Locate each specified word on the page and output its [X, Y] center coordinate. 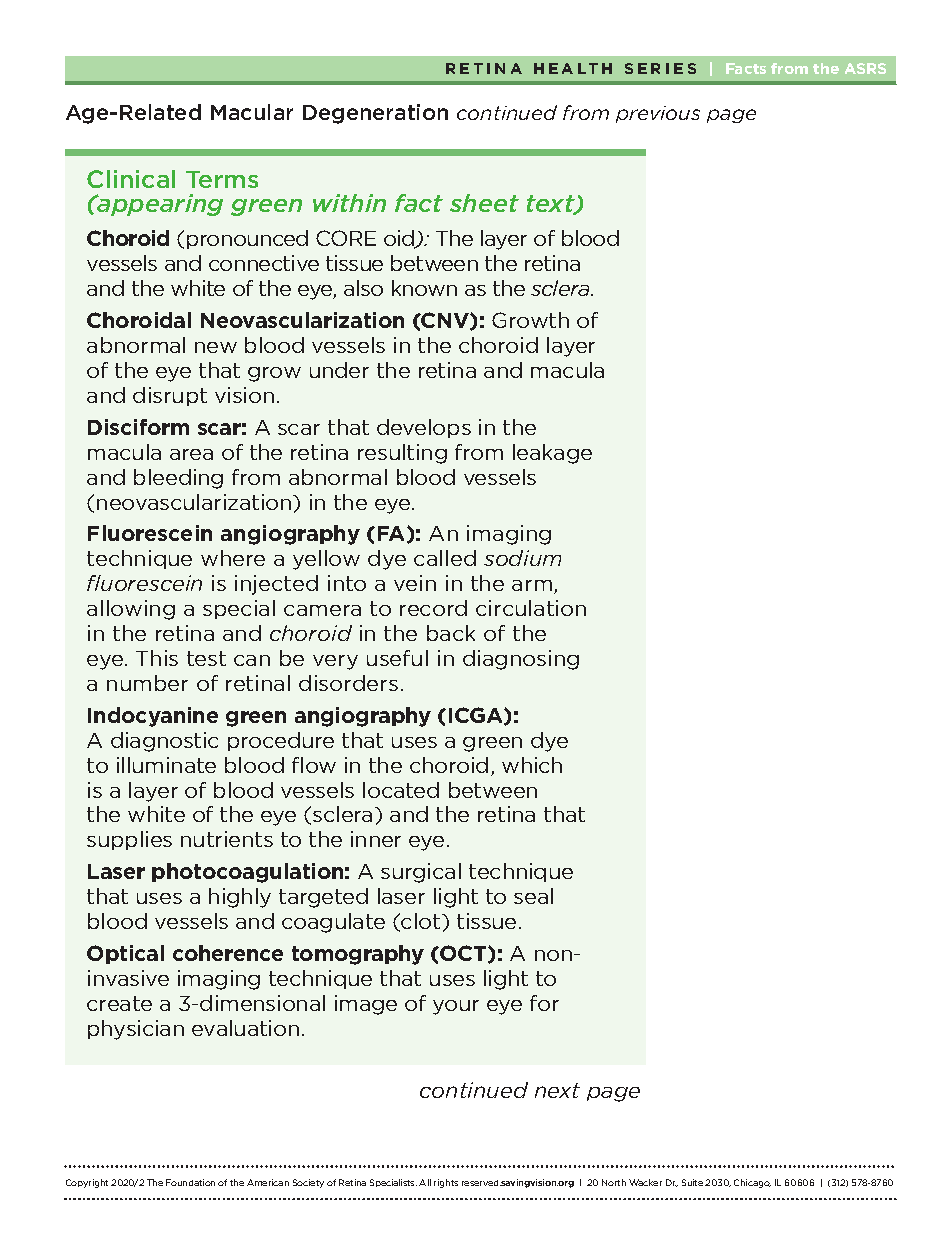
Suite [692, 1182]
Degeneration [375, 114]
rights [446, 1183]
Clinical [131, 179]
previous [658, 114]
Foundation [190, 1182]
